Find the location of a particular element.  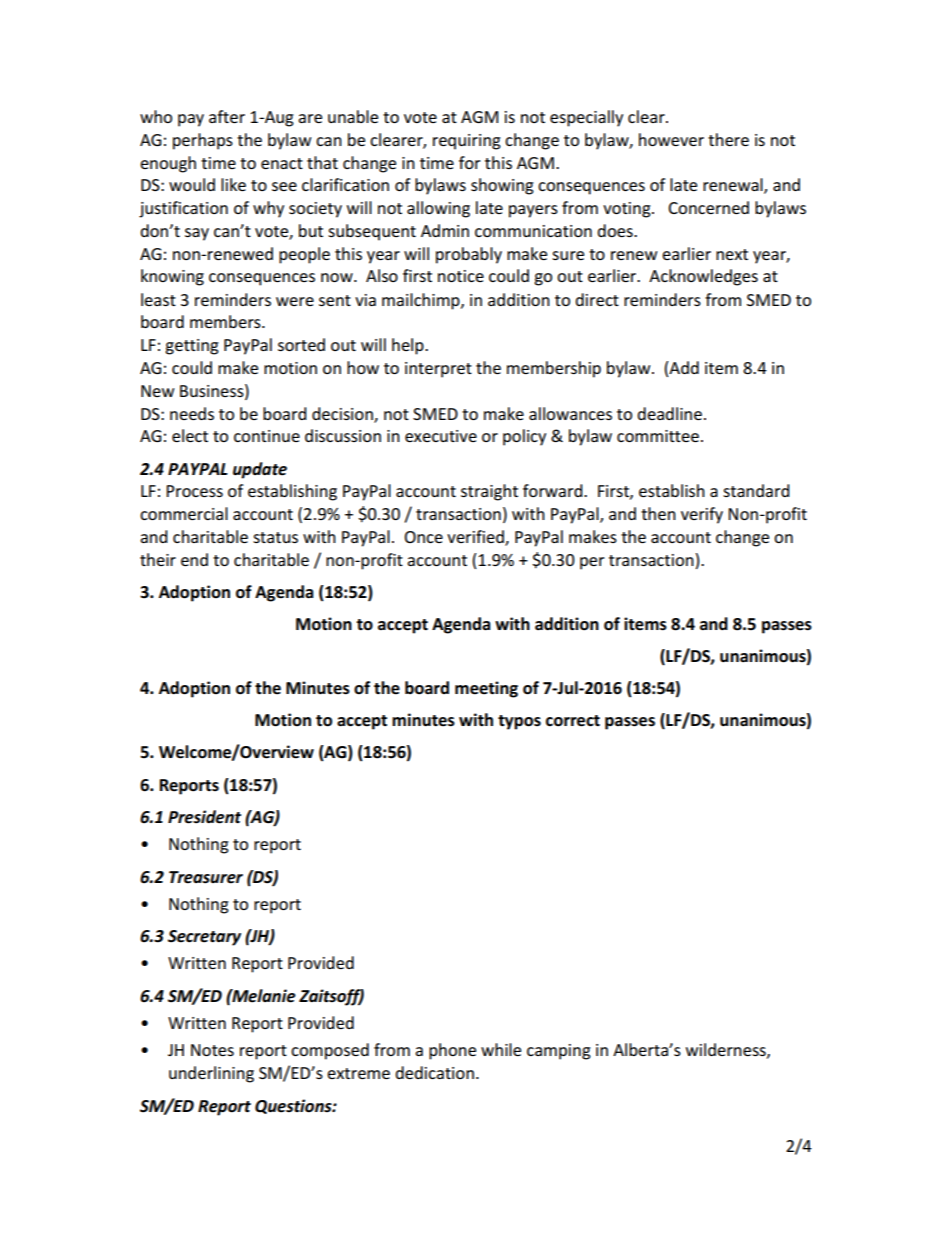

their is located at coordinates (158, 559).
